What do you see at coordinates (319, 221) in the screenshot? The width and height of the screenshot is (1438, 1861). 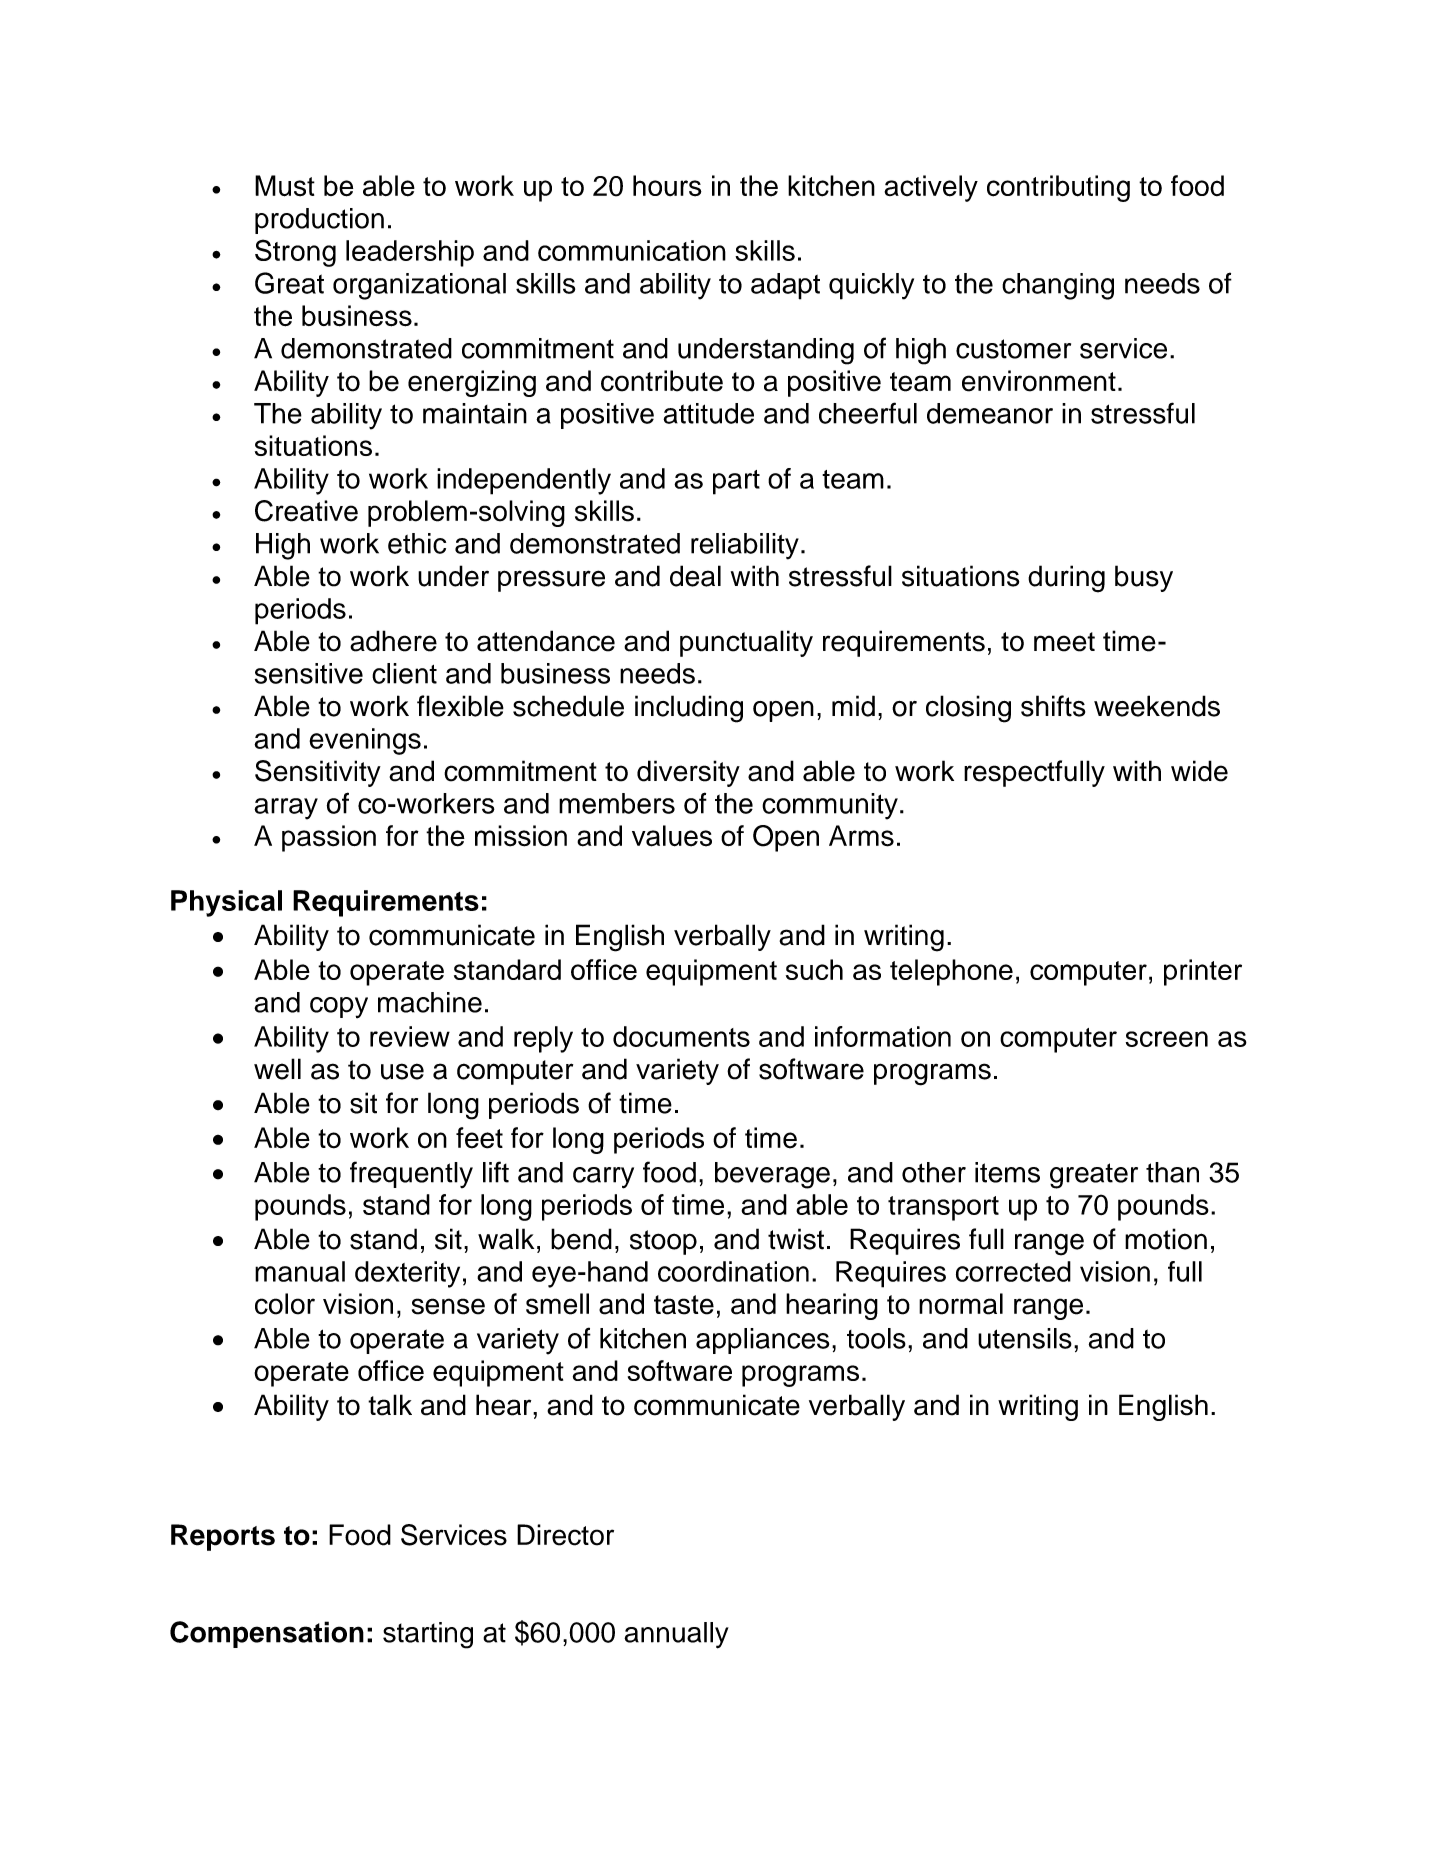 I see `production` at bounding box center [319, 221].
